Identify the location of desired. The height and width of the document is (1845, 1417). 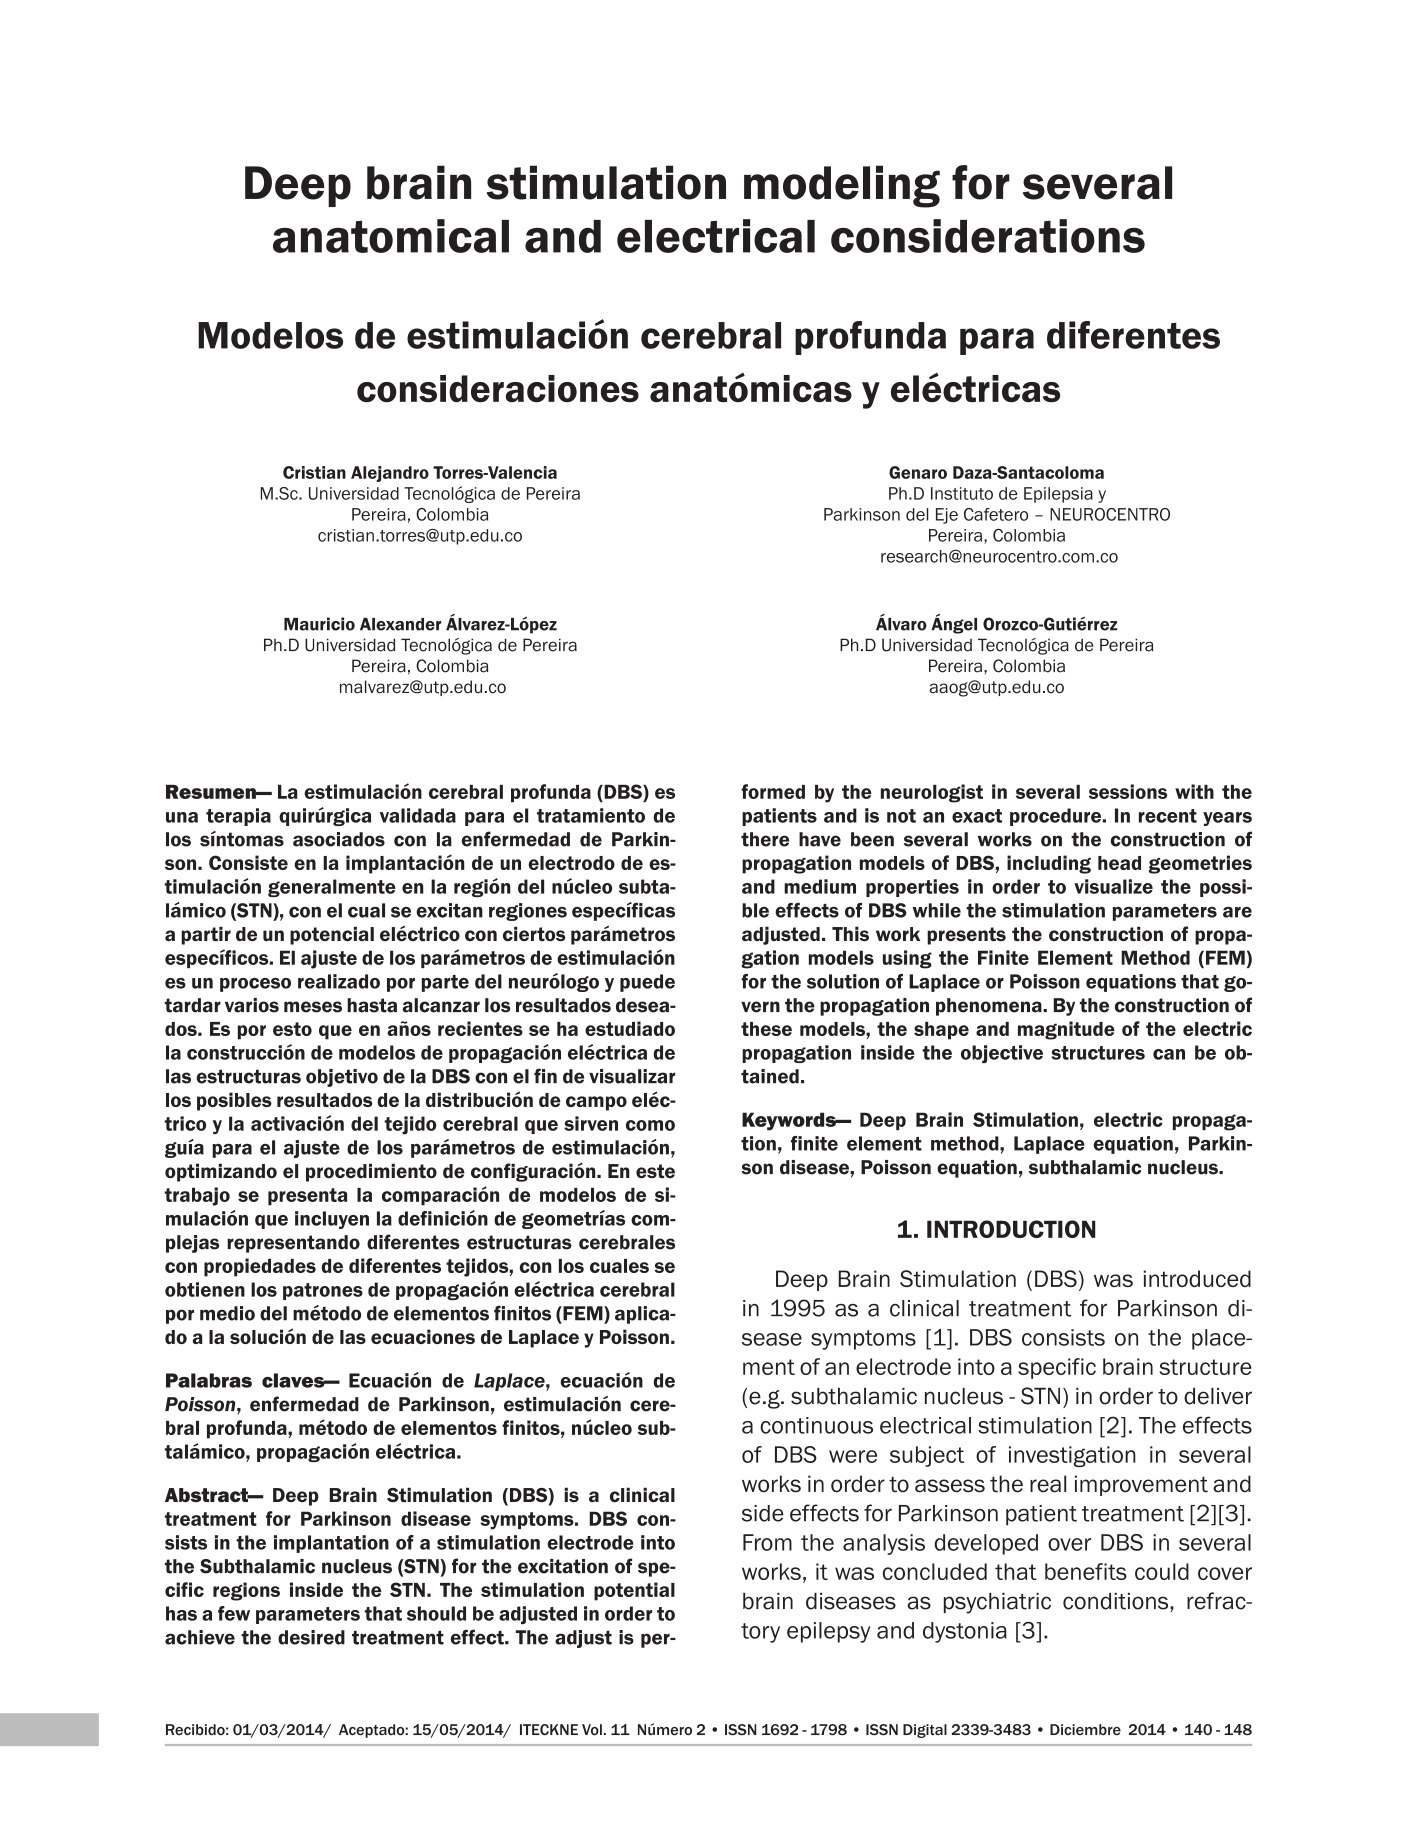
(311, 1637).
